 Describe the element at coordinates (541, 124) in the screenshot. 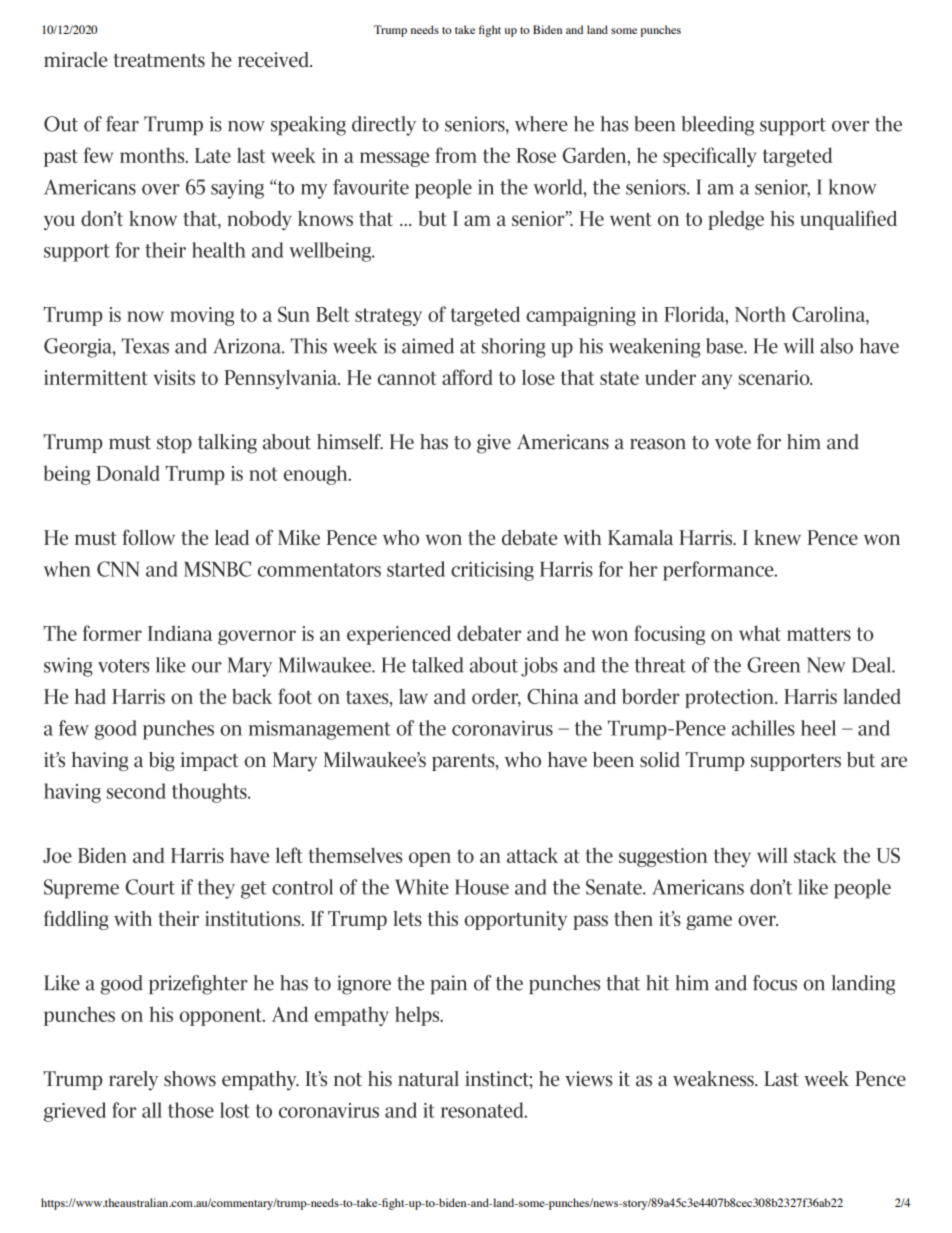

I see `where` at that location.
